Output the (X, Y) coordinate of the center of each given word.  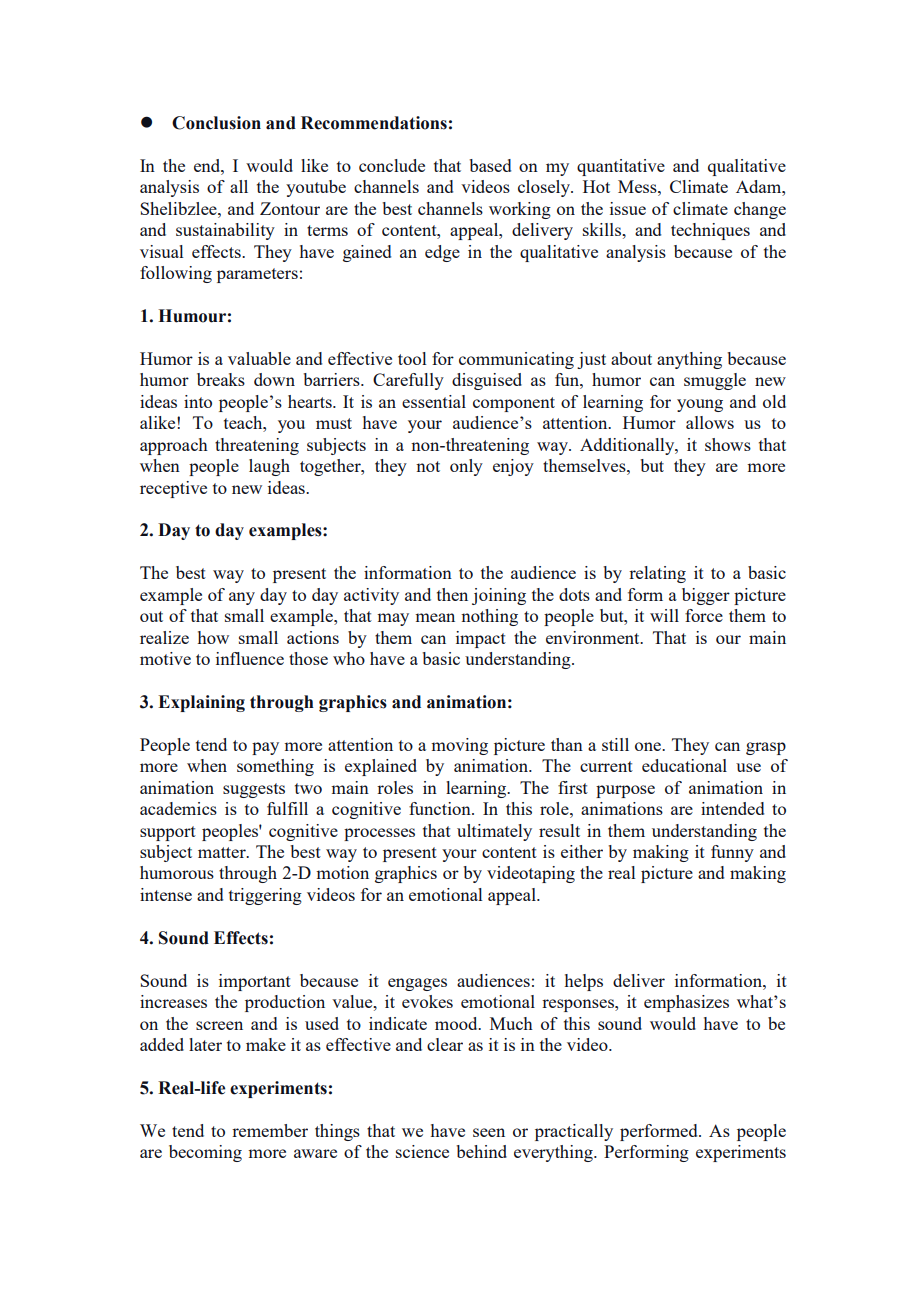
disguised (487, 381)
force (704, 615)
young (700, 405)
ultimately (494, 832)
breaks (221, 379)
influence (250, 658)
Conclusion (216, 123)
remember (270, 1130)
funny (732, 853)
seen (489, 1132)
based (490, 165)
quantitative (621, 167)
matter (223, 852)
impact (481, 639)
